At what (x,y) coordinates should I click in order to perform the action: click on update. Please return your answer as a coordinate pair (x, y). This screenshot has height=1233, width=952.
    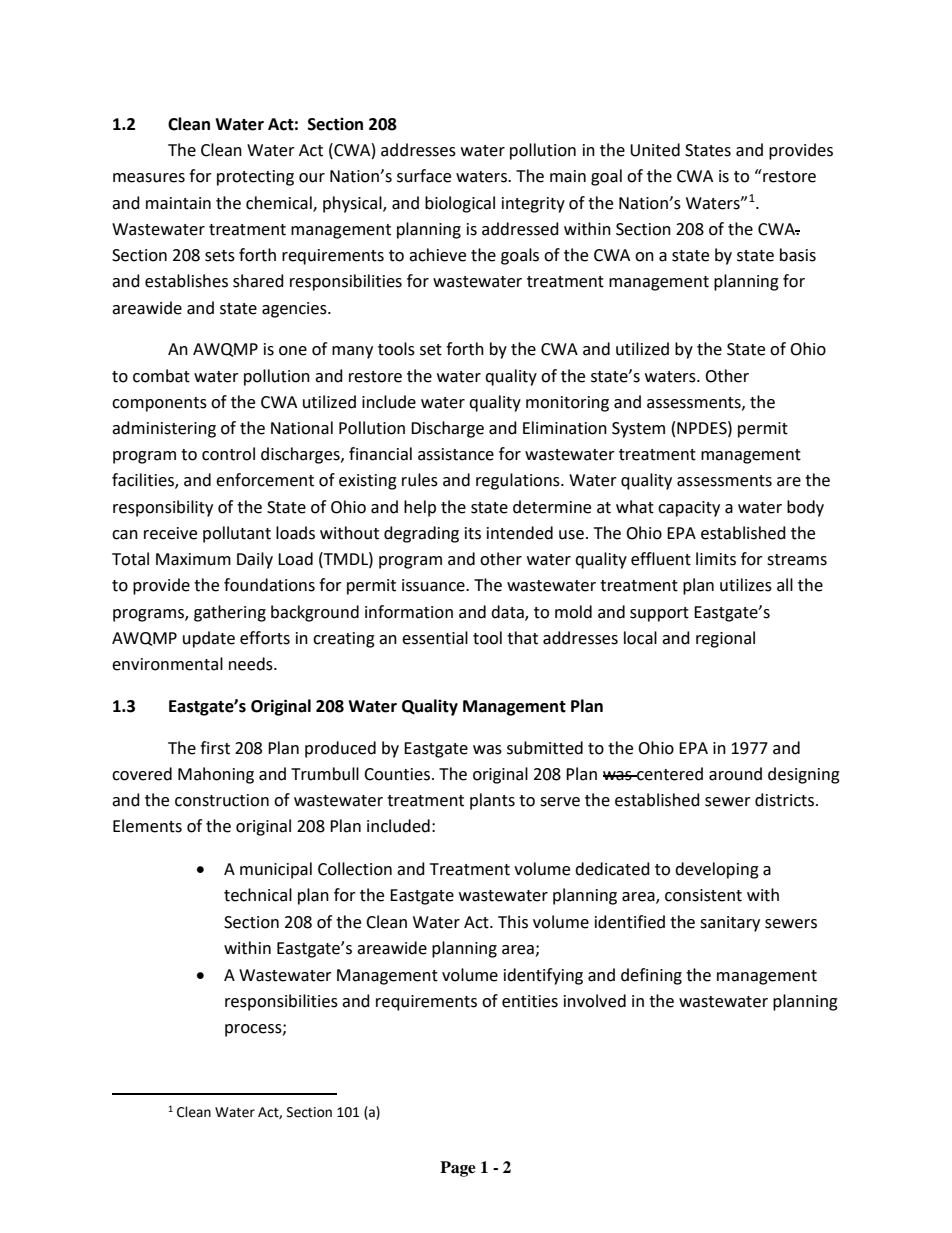
    Looking at the image, I should click on (209, 639).
